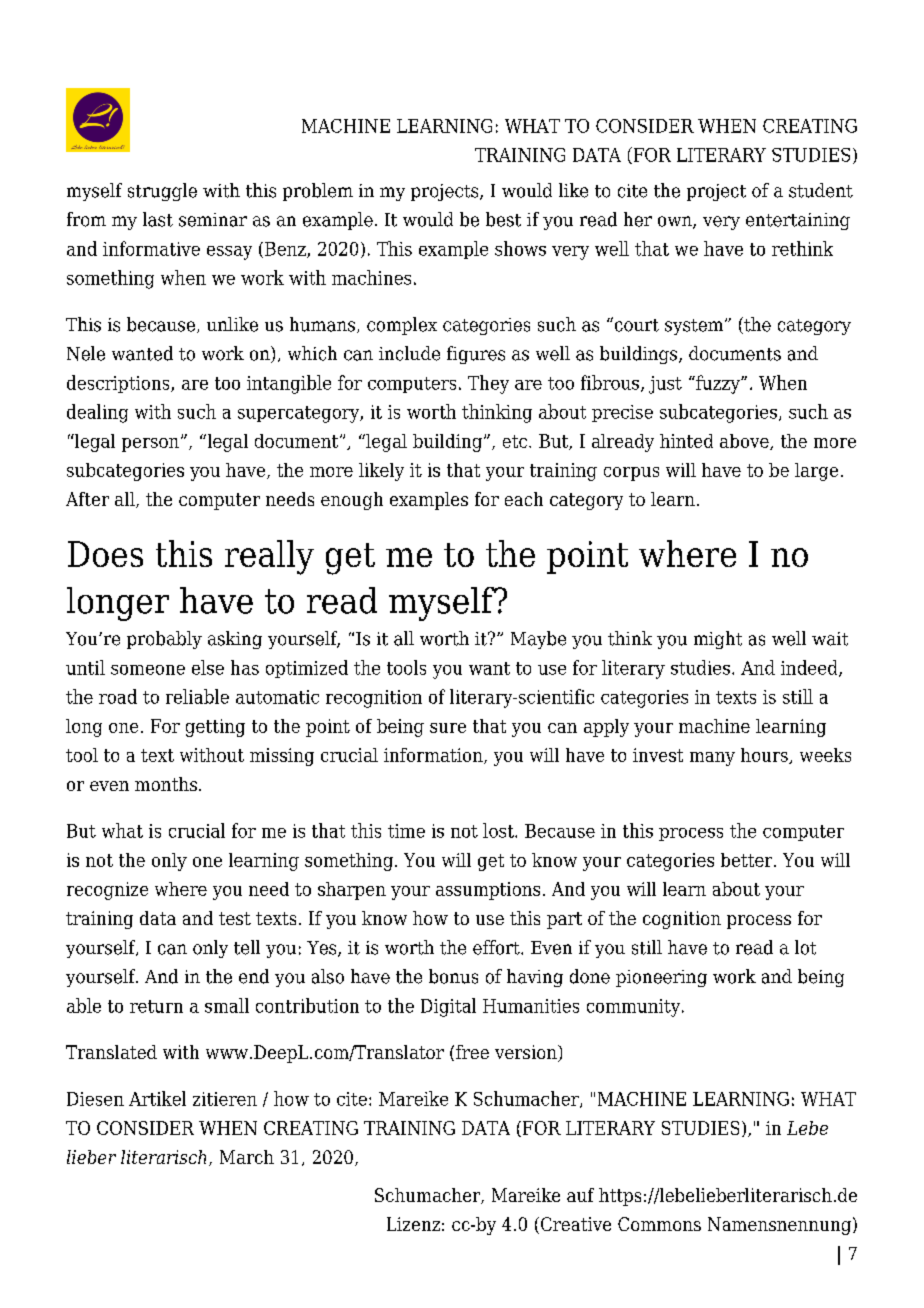  What do you see at coordinates (712, 759) in the image?
I see `many` at bounding box center [712, 759].
